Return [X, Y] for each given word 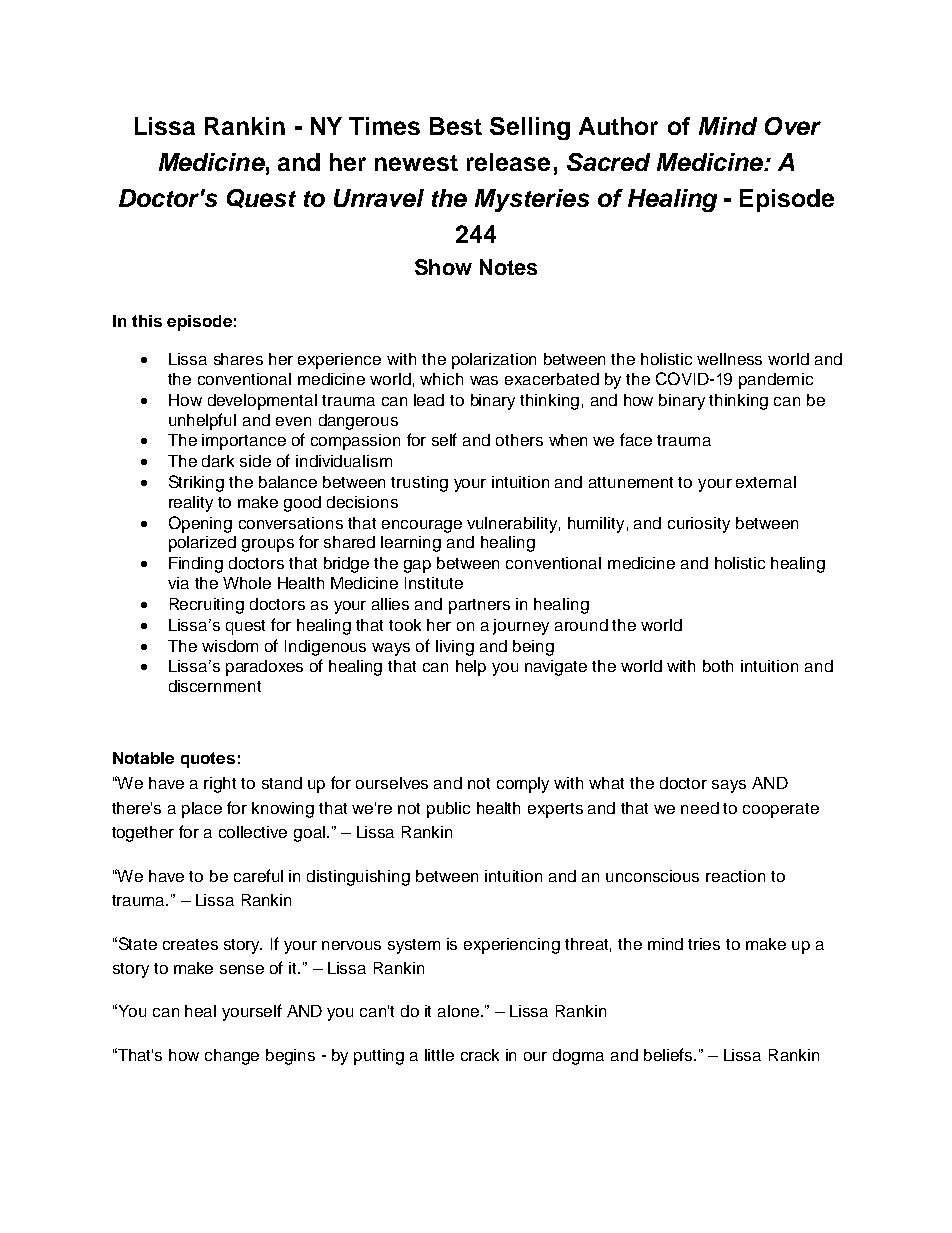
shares [238, 359]
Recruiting [207, 606]
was [484, 380]
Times [384, 126]
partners [479, 606]
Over [793, 126]
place [202, 810]
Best [456, 126]
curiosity [699, 525]
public [448, 810]
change [232, 1057]
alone [458, 1011]
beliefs [669, 1054]
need [700, 808]
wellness [729, 359]
